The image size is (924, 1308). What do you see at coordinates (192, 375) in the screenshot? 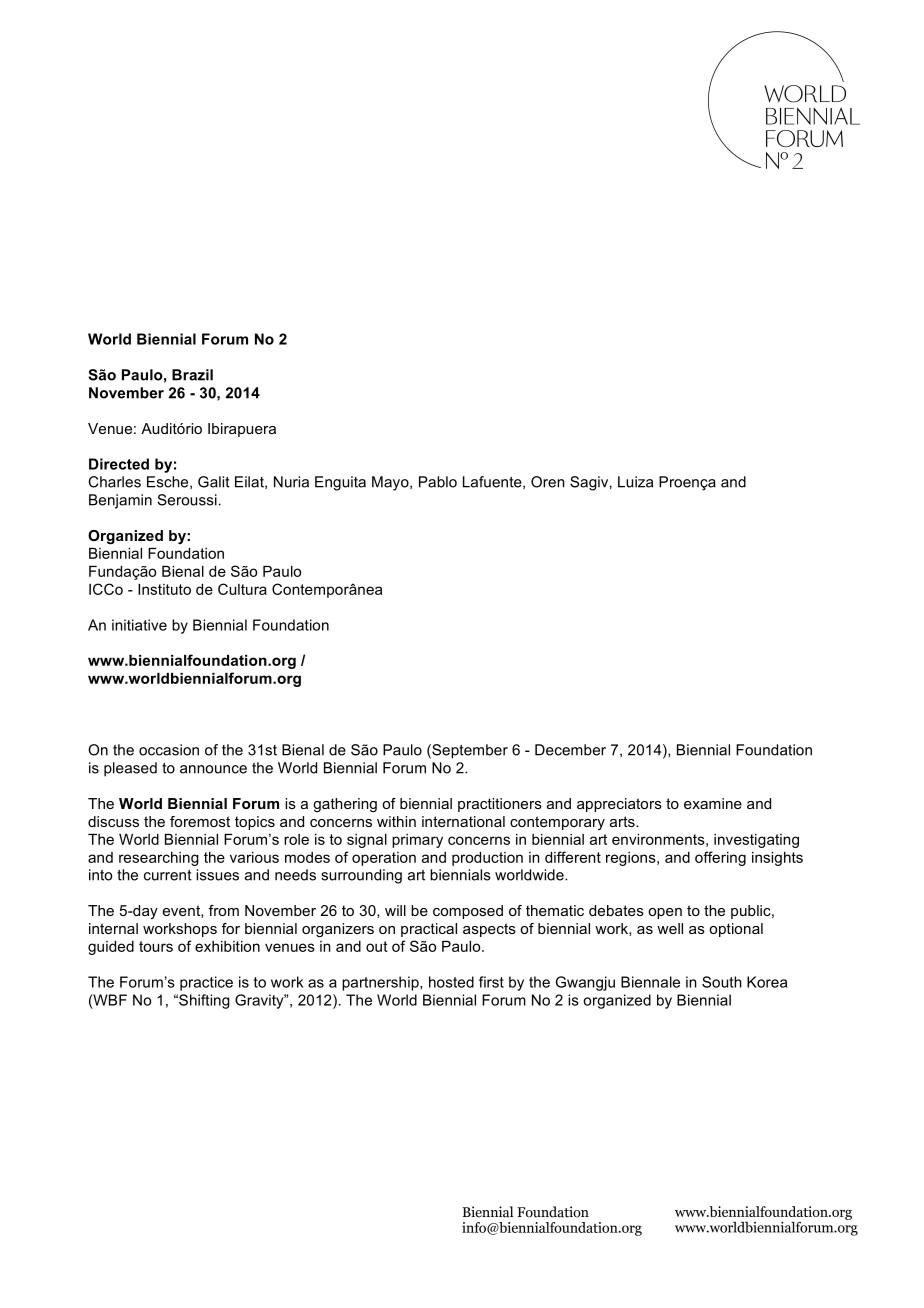
I see `Brazil` at bounding box center [192, 375].
